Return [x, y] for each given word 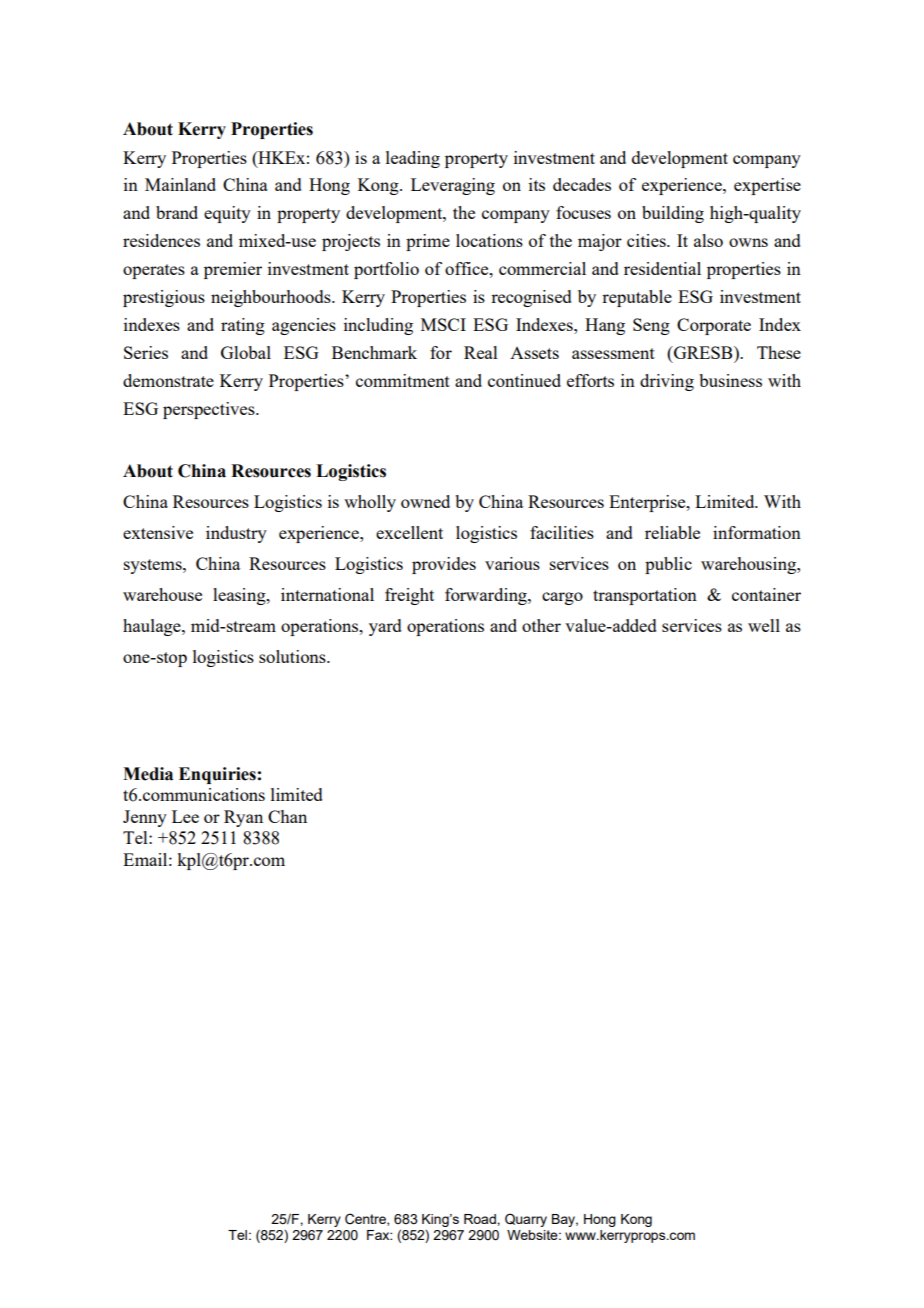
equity [227, 214]
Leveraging [453, 186]
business [730, 380]
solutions [293, 656]
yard [385, 627]
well [764, 625]
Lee [185, 816]
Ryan [243, 818]
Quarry [526, 1220]
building [673, 214]
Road [481, 1219]
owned [425, 501]
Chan [287, 816]
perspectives [210, 410]
